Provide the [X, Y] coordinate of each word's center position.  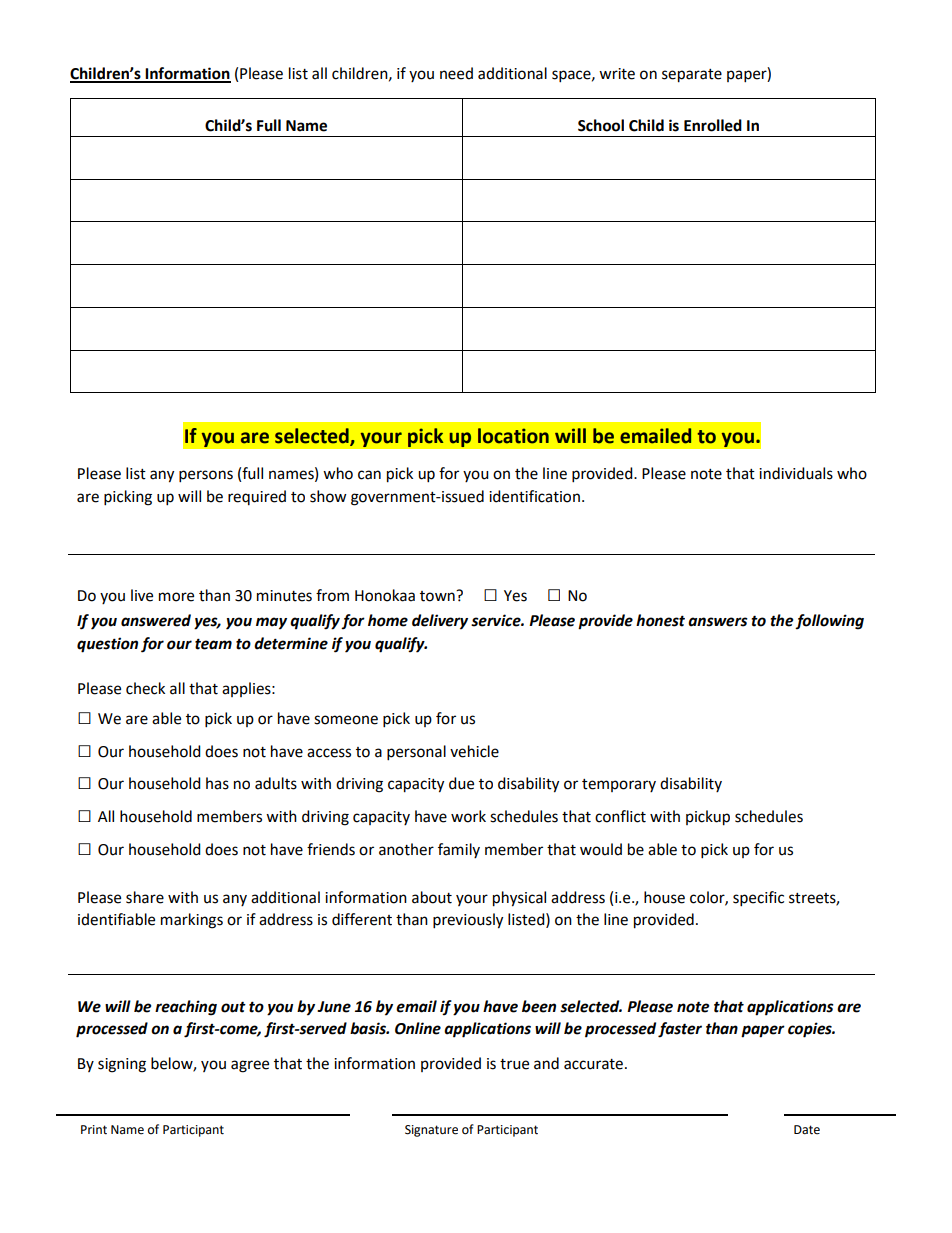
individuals [796, 473]
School [601, 125]
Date [807, 1130]
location [513, 436]
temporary [619, 785]
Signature [431, 1131]
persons [206, 476]
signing [122, 1065]
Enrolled [713, 125]
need [456, 73]
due [461, 783]
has [217, 783]
